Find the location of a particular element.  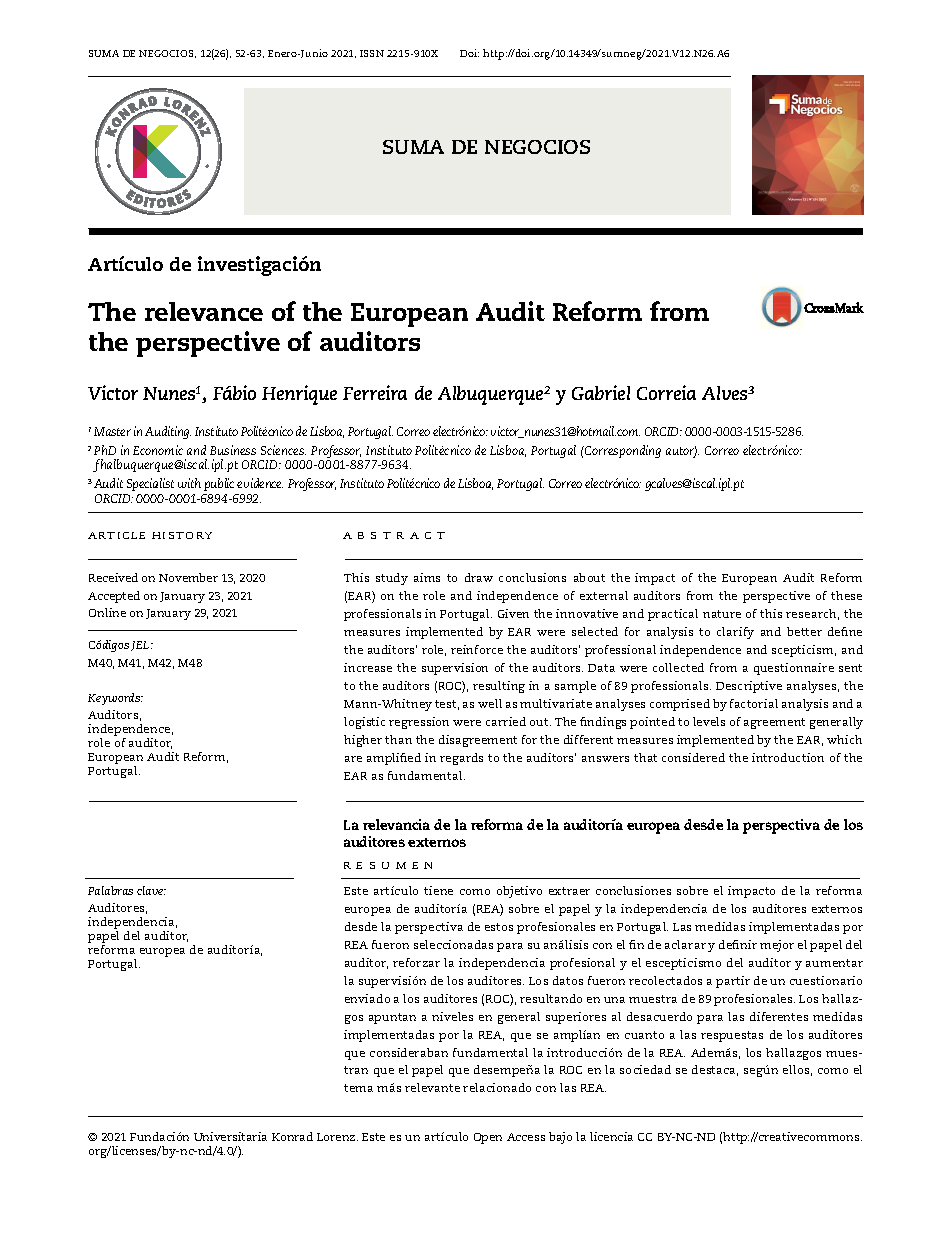

Konrad is located at coordinates (292, 1136).
